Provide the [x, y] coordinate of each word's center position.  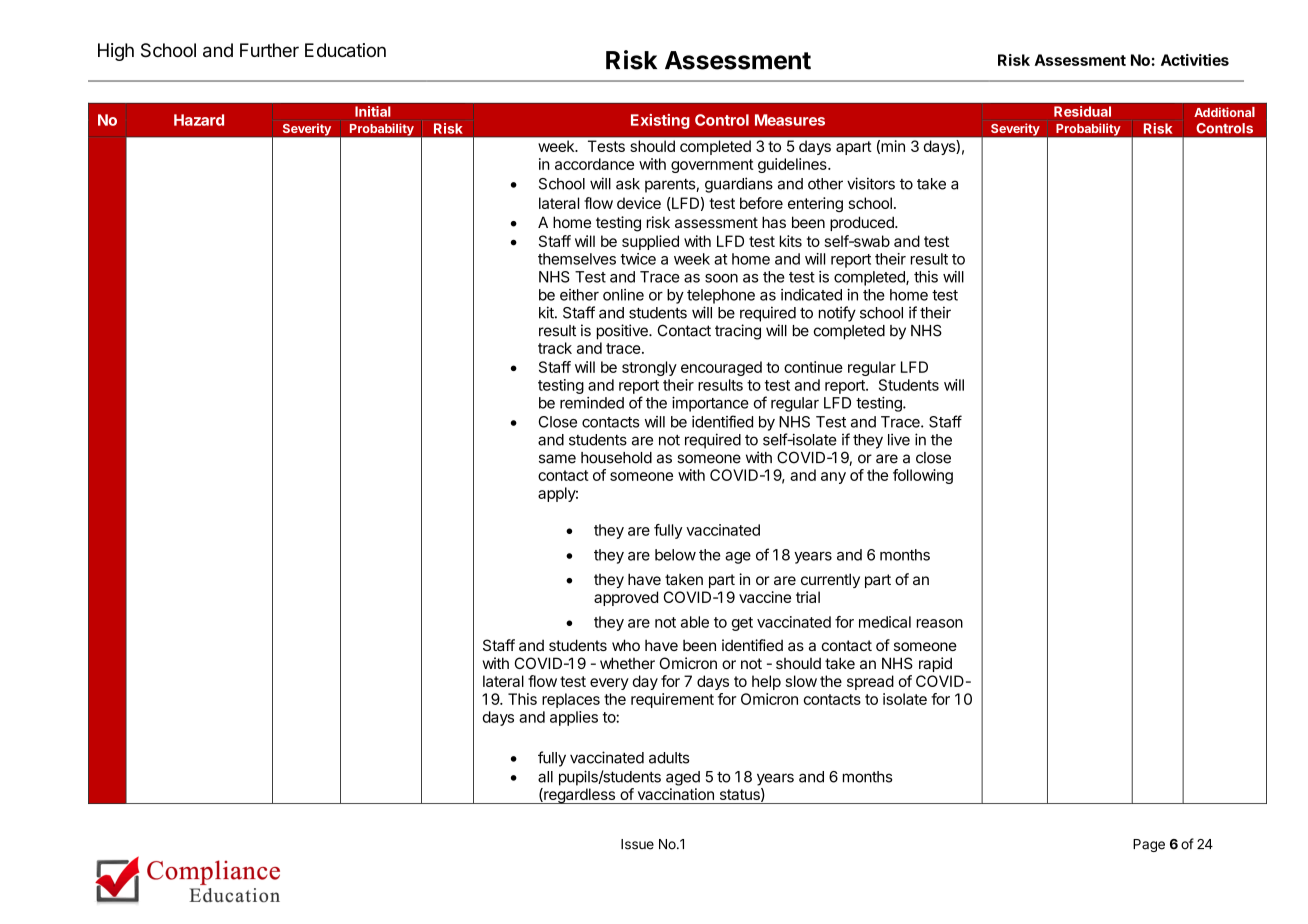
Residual [1082, 111]
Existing [660, 121]
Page [1149, 845]
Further [269, 50]
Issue [637, 844]
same [557, 459]
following [923, 476]
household [616, 458]
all [545, 777]
